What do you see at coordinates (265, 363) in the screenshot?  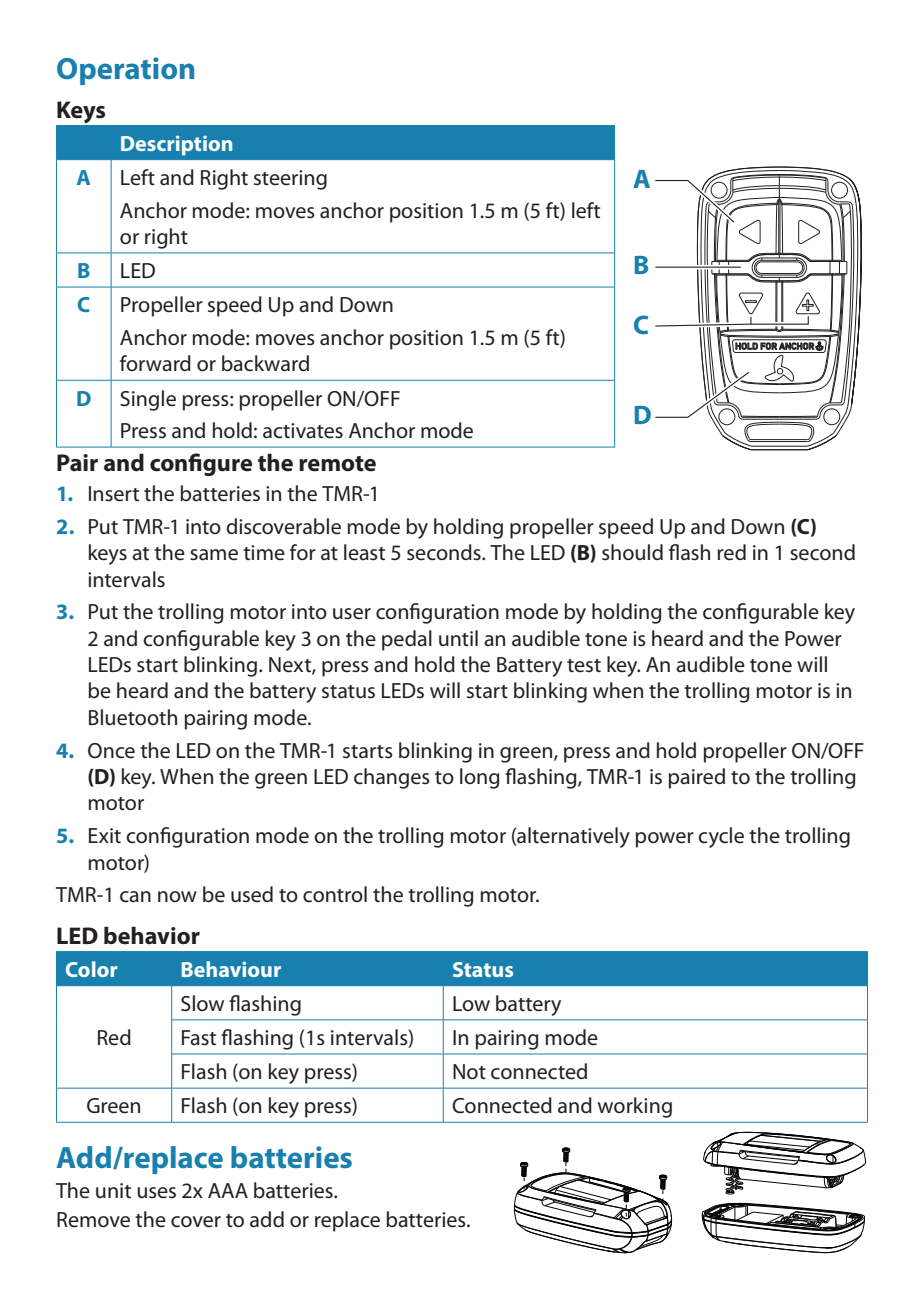 I see `backward` at bounding box center [265, 363].
